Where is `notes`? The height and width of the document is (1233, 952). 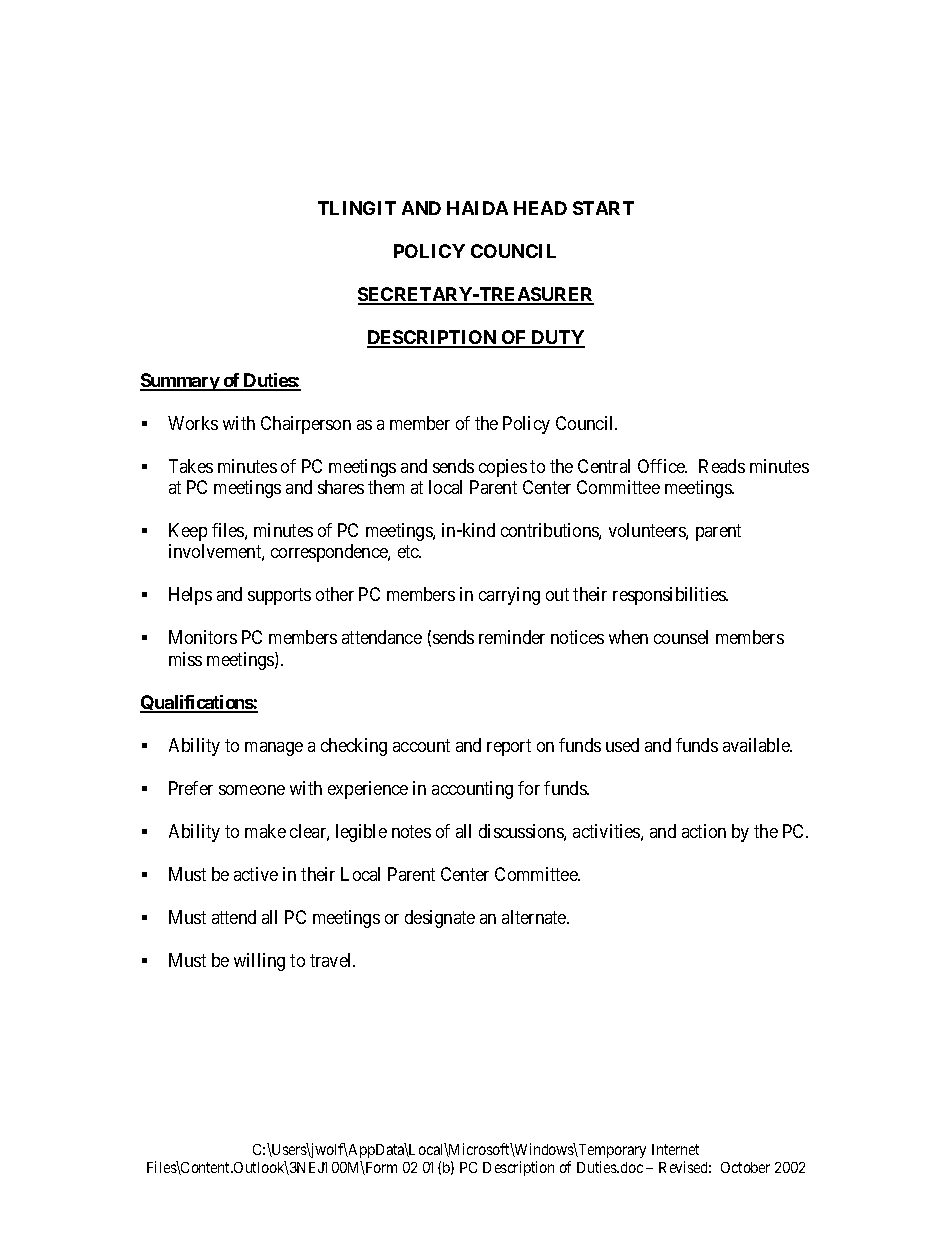
notes is located at coordinates (411, 831).
